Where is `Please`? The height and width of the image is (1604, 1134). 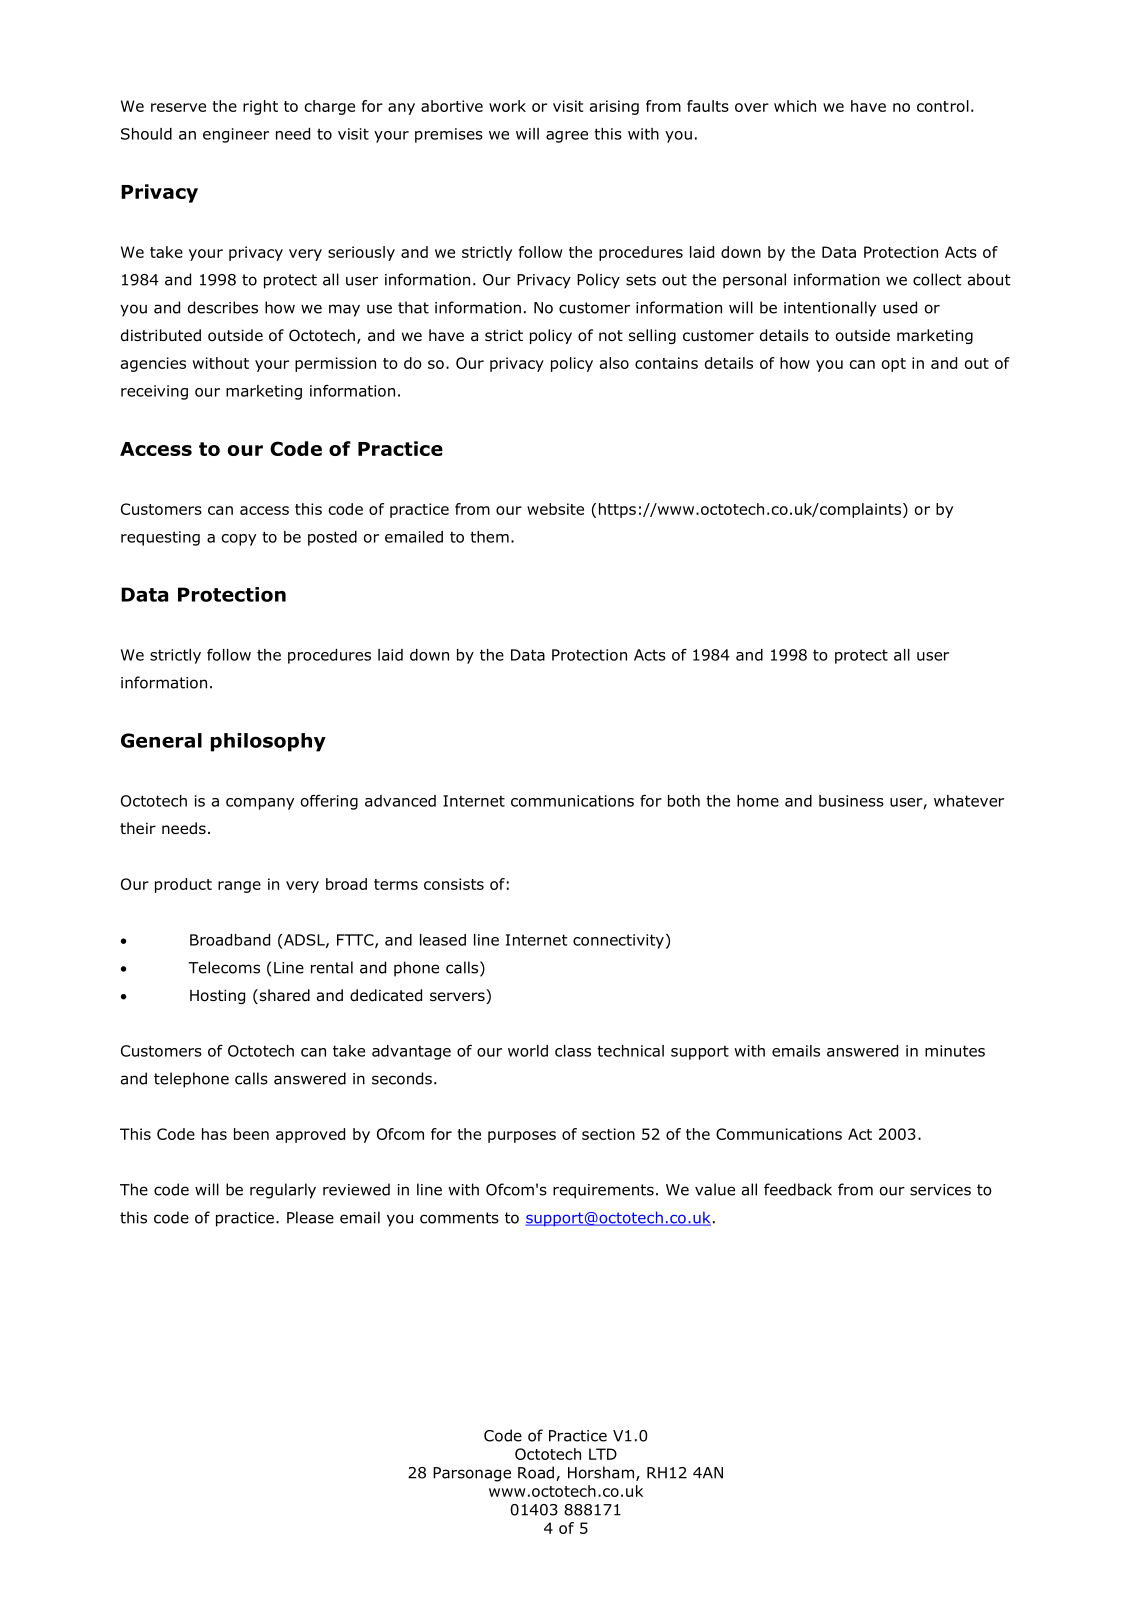
Please is located at coordinates (310, 1217).
